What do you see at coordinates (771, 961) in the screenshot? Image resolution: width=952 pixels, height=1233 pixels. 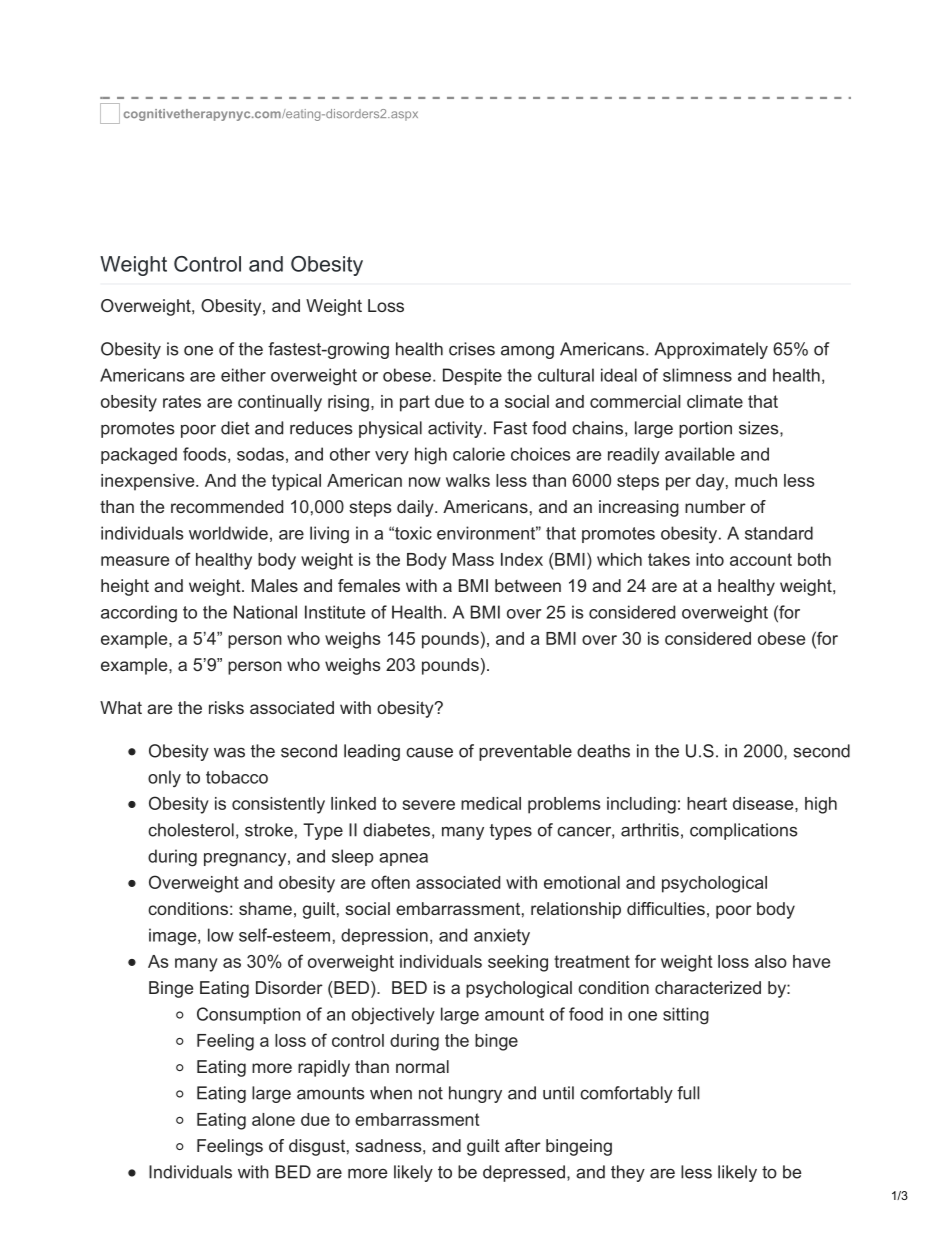 I see `also` at bounding box center [771, 961].
